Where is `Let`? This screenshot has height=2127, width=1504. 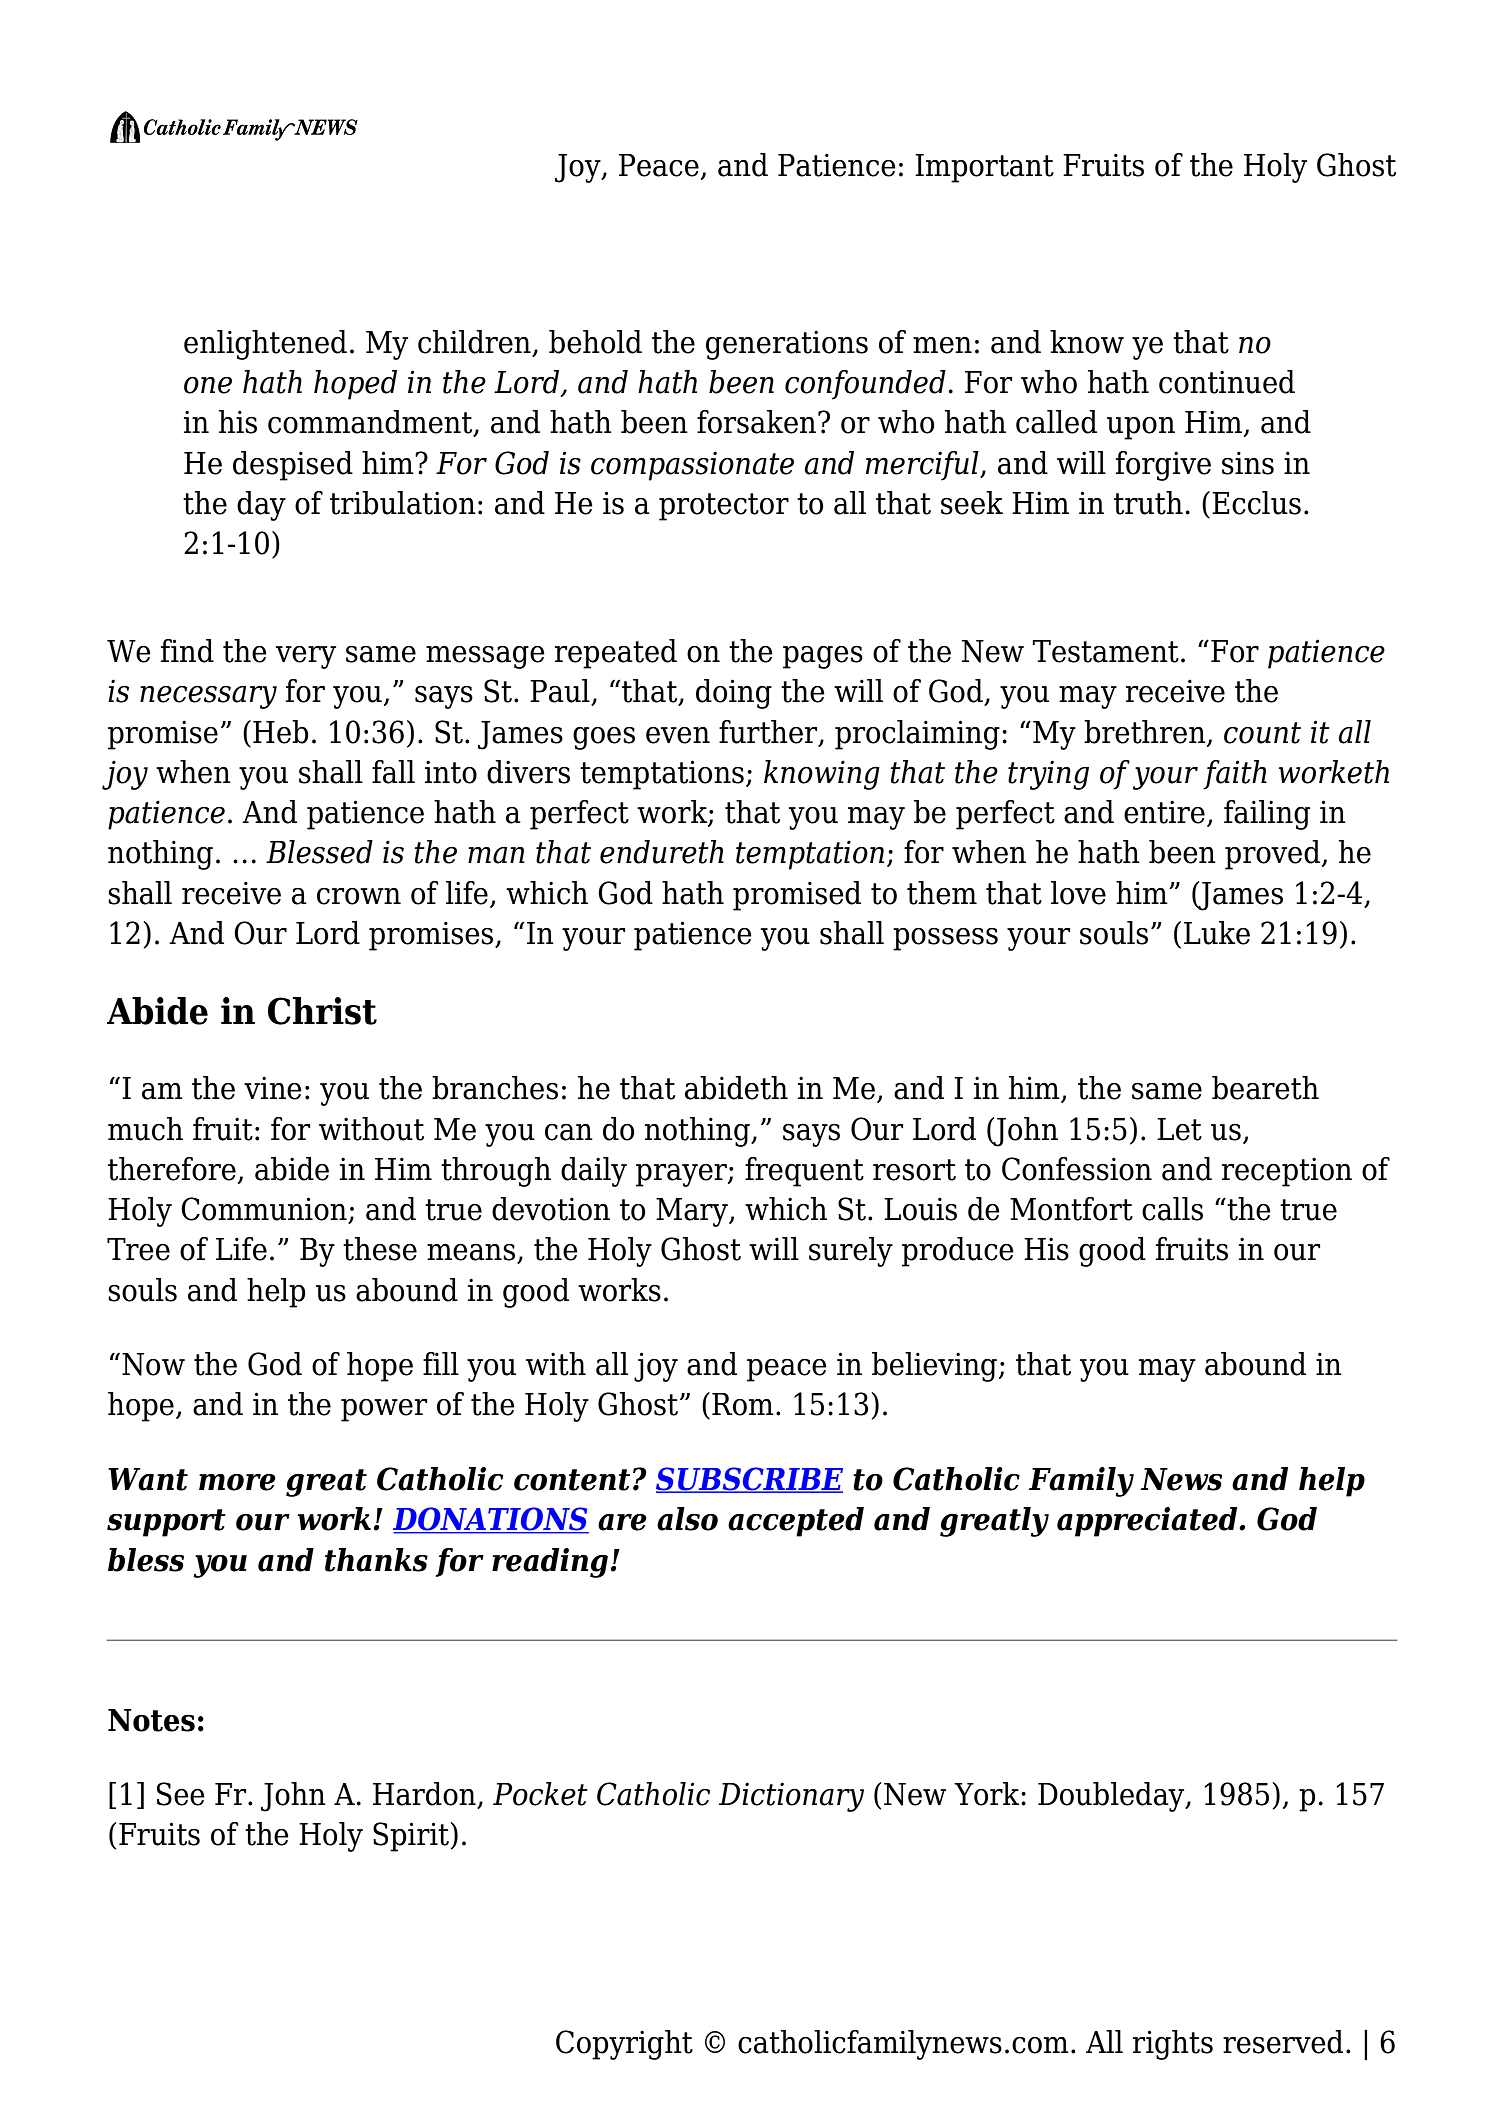 Let is located at coordinates (1179, 1129).
